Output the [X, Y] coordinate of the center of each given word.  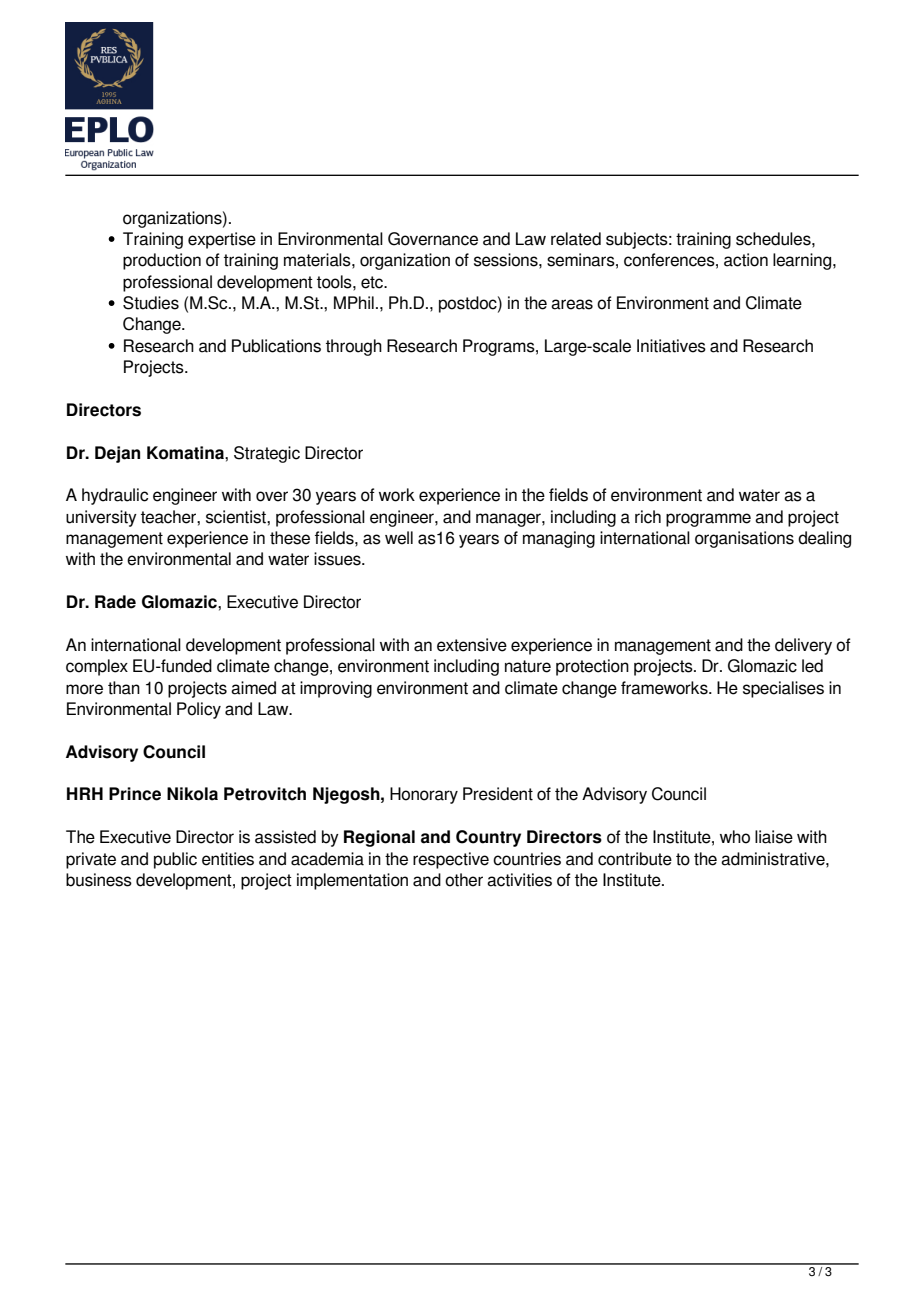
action [746, 260]
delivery [803, 646]
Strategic [267, 454]
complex [97, 667]
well [399, 538]
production [162, 261]
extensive [472, 645]
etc [373, 282]
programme [708, 520]
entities [228, 859]
